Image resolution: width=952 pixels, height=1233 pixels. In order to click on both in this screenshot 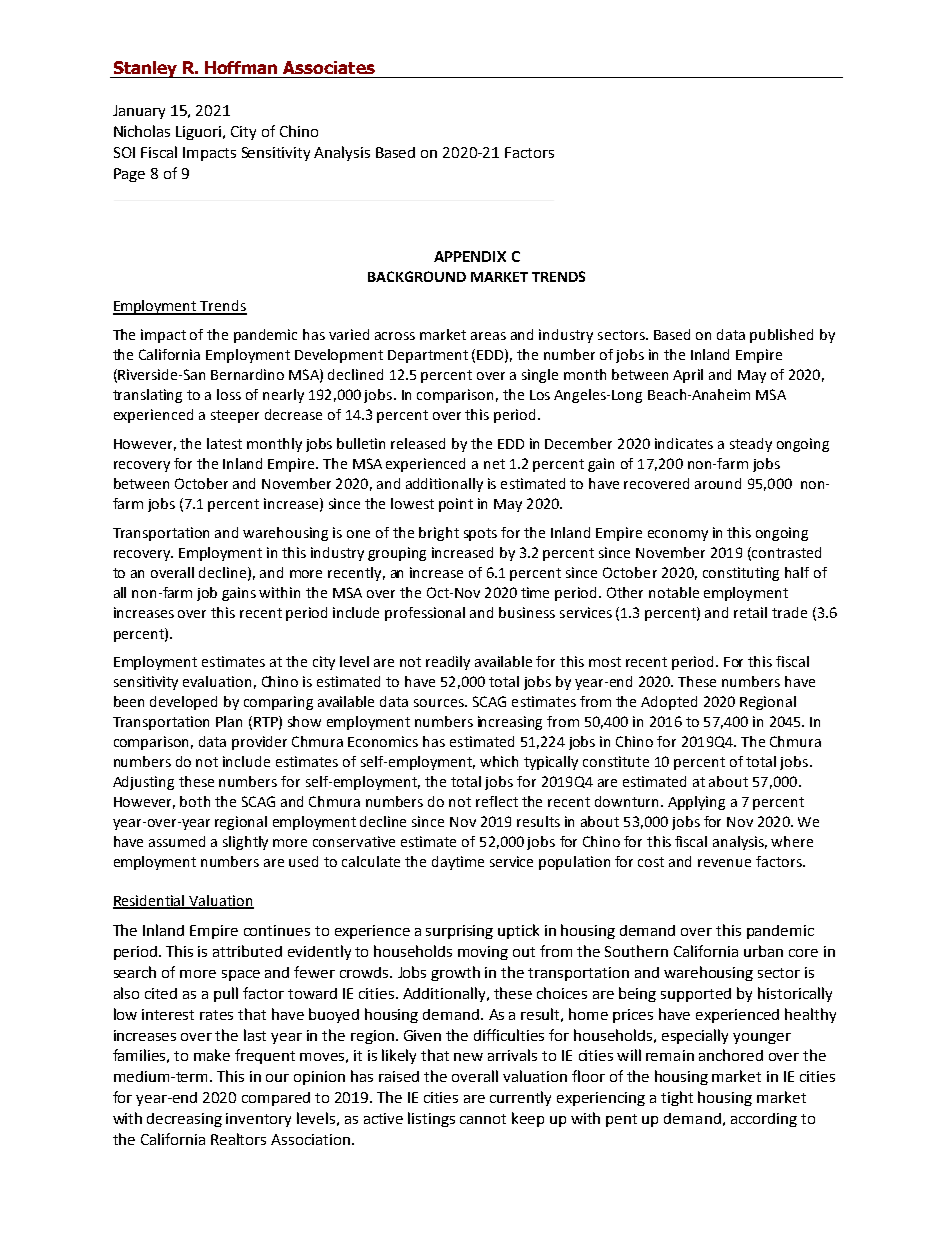, I will do `click(195, 801)`.
